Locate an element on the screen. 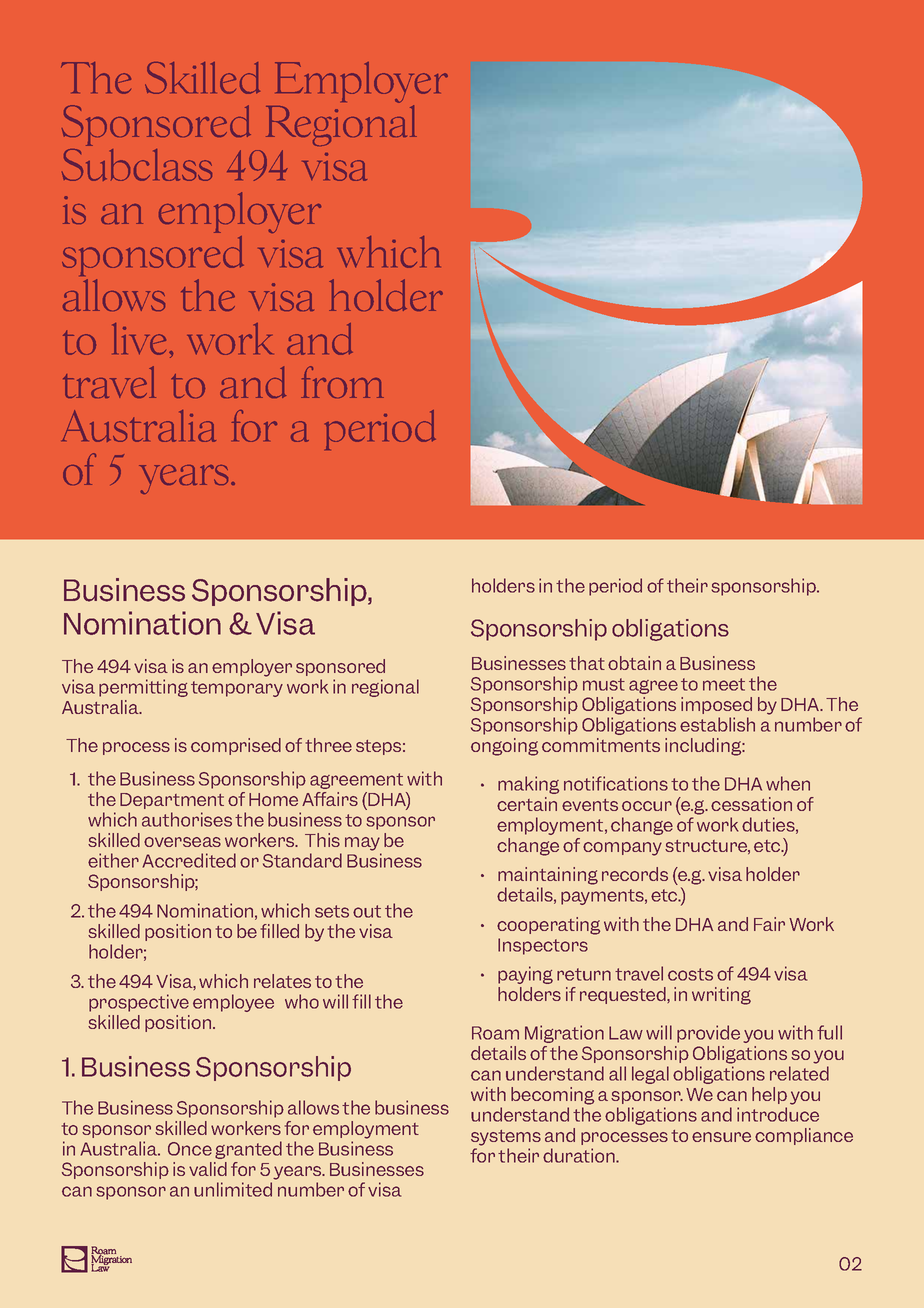 This screenshot has width=924, height=1308. permitting is located at coordinates (143, 688).
